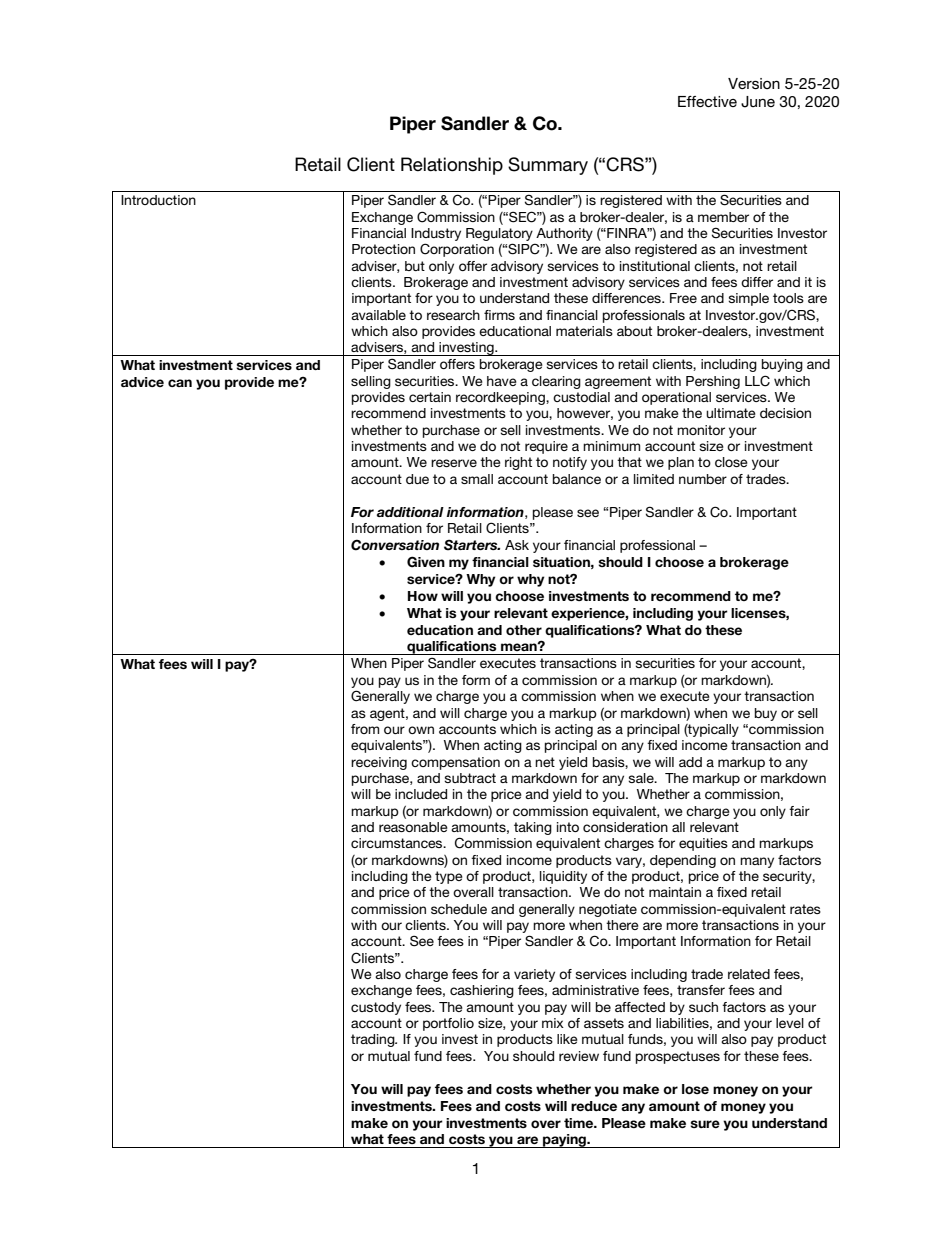 This document has width=952, height=1233. I want to click on Conversation, so click(395, 545).
